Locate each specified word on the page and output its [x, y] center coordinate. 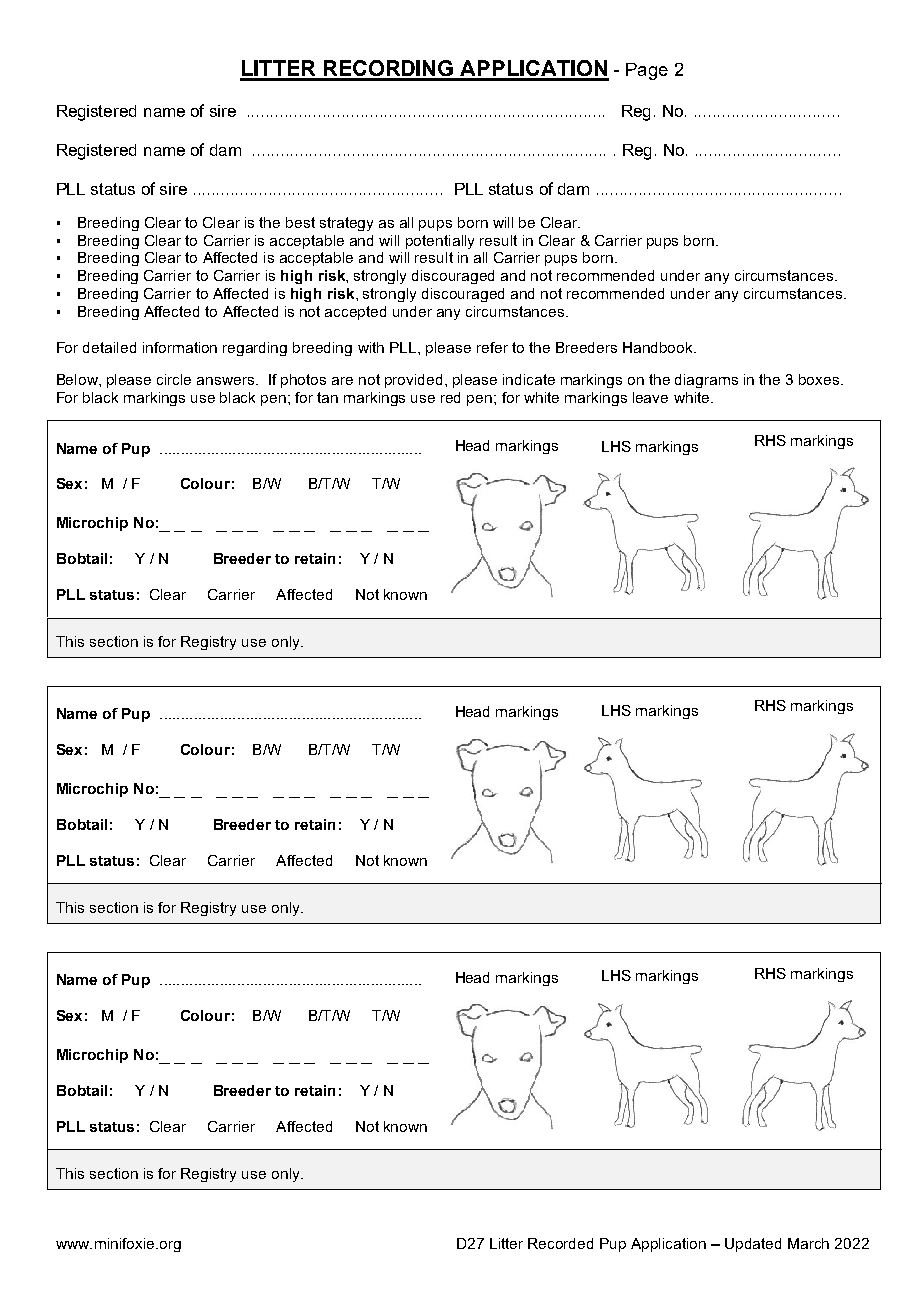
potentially [440, 242]
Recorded [560, 1243]
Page [647, 71]
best [300, 222]
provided [413, 381]
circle [174, 379]
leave [650, 397]
